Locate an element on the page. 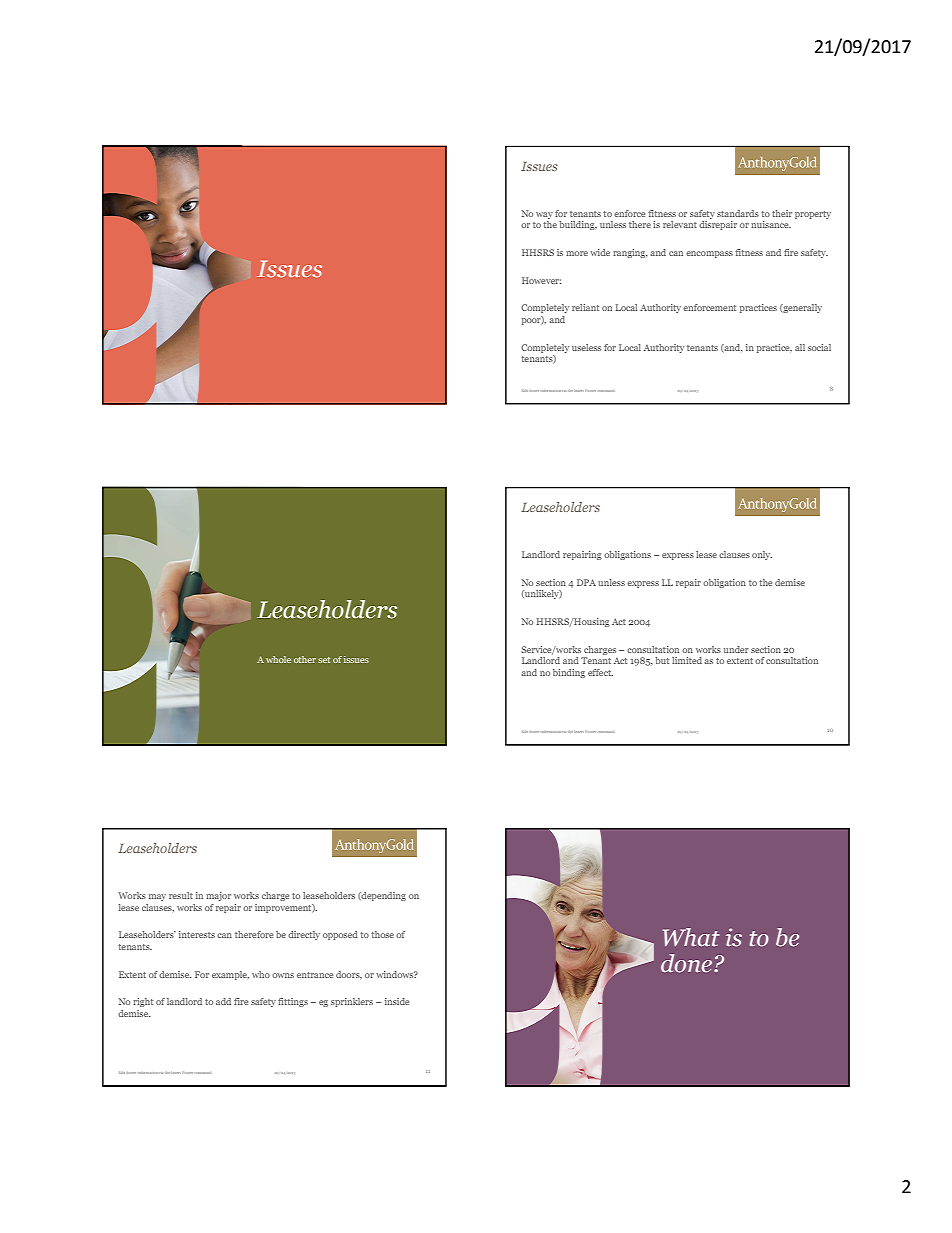  only is located at coordinates (762, 555).
